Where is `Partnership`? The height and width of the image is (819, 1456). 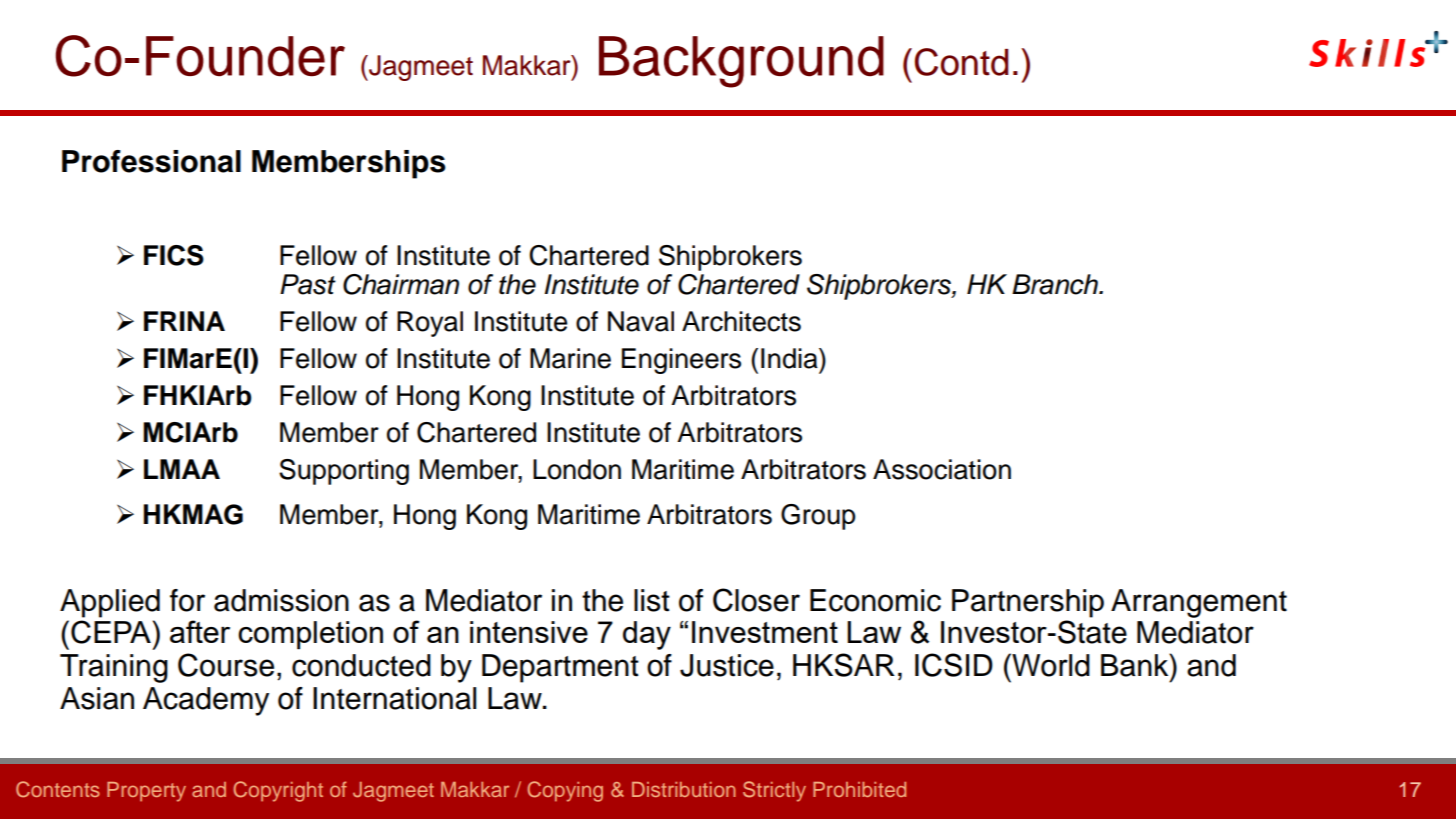 Partnership is located at coordinates (1028, 603).
